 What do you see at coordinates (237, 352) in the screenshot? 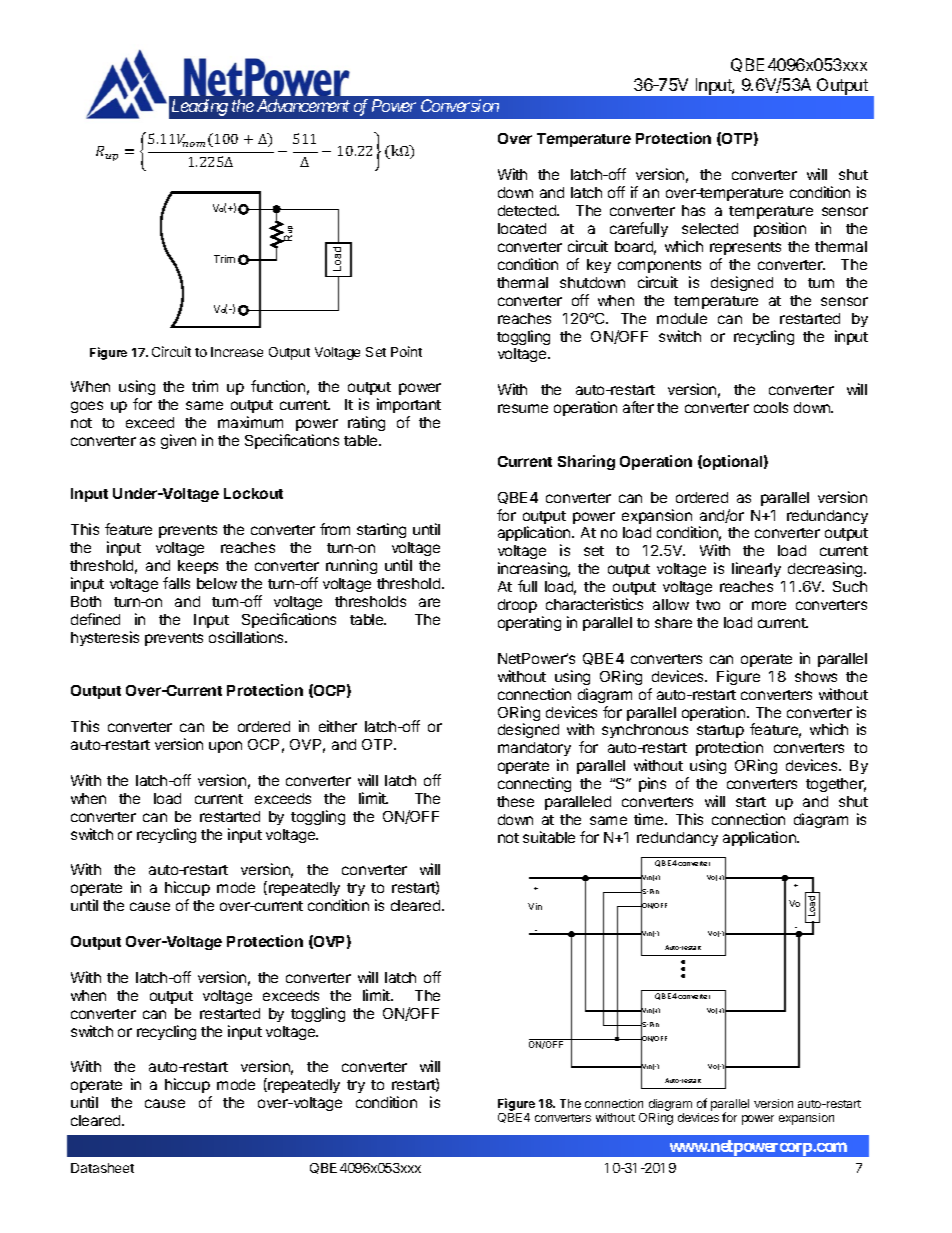
I see `Increase` at bounding box center [237, 352].
